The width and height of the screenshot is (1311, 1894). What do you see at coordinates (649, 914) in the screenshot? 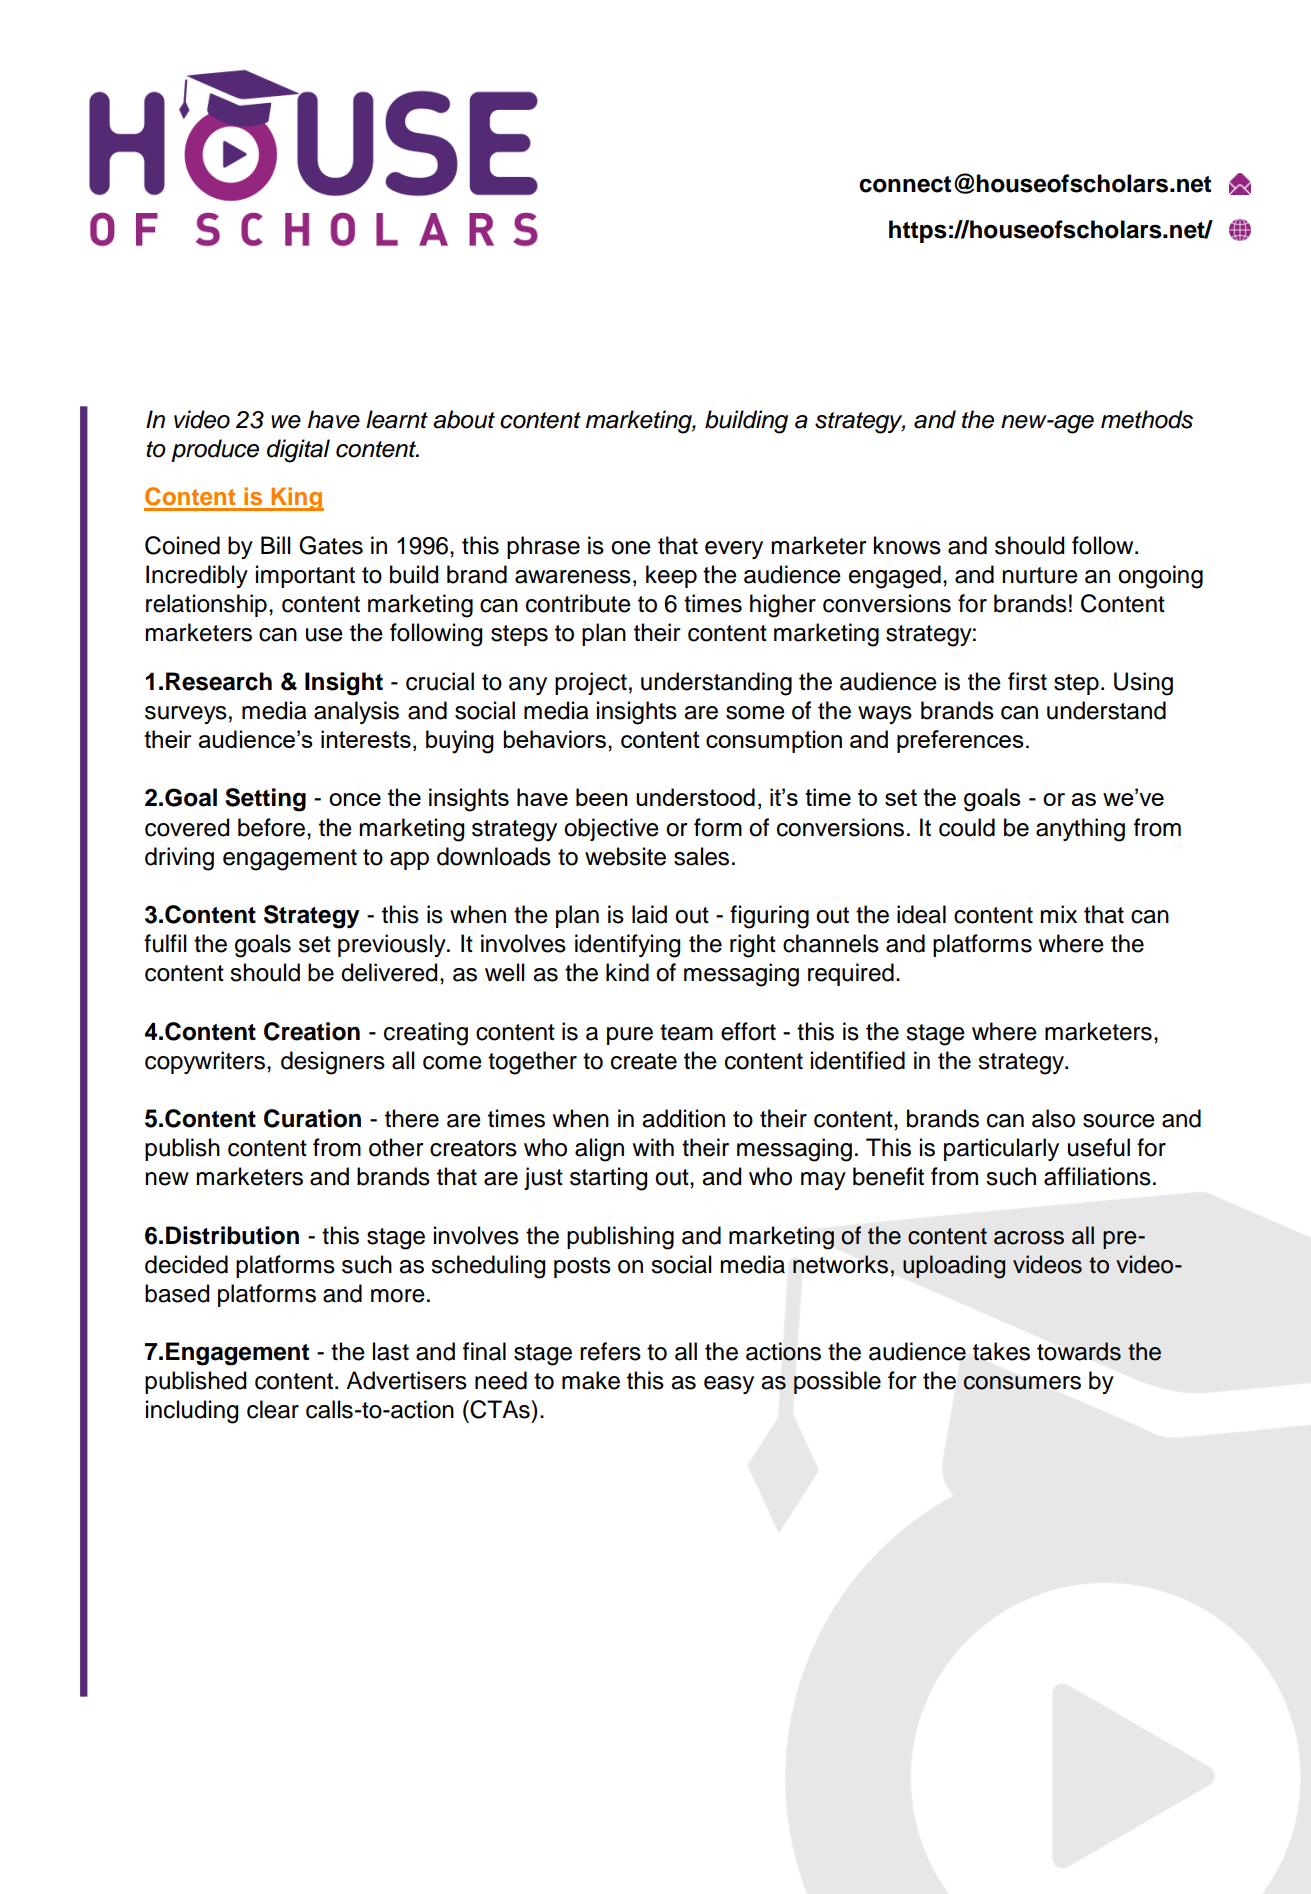
I see `laid` at bounding box center [649, 914].
